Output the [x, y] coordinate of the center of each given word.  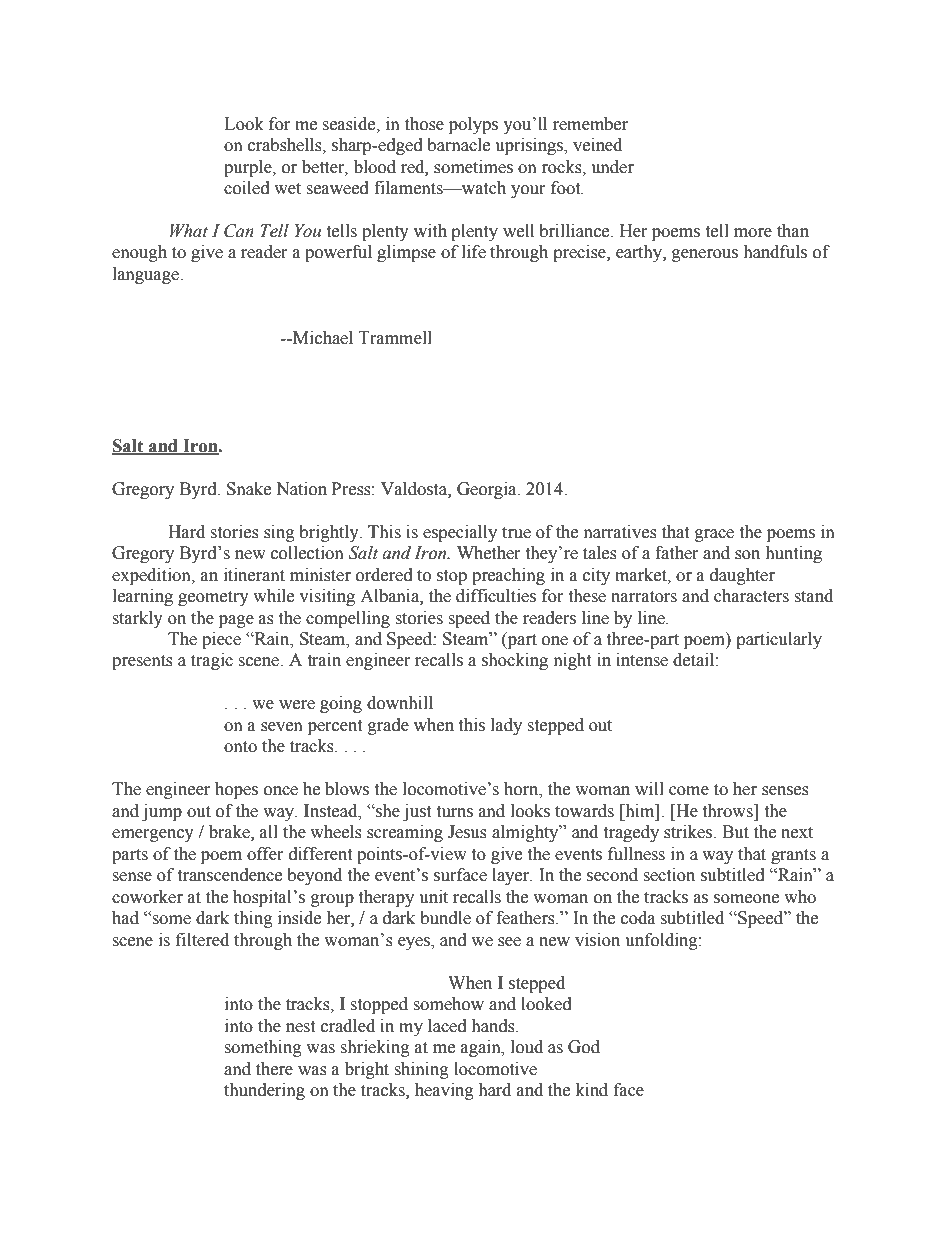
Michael [322, 338]
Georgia [488, 490]
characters [751, 596]
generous [705, 255]
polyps [473, 125]
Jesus [467, 832]
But [735, 832]
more [753, 233]
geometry [213, 598]
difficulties [496, 596]
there [274, 1069]
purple [249, 168]
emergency [153, 835]
